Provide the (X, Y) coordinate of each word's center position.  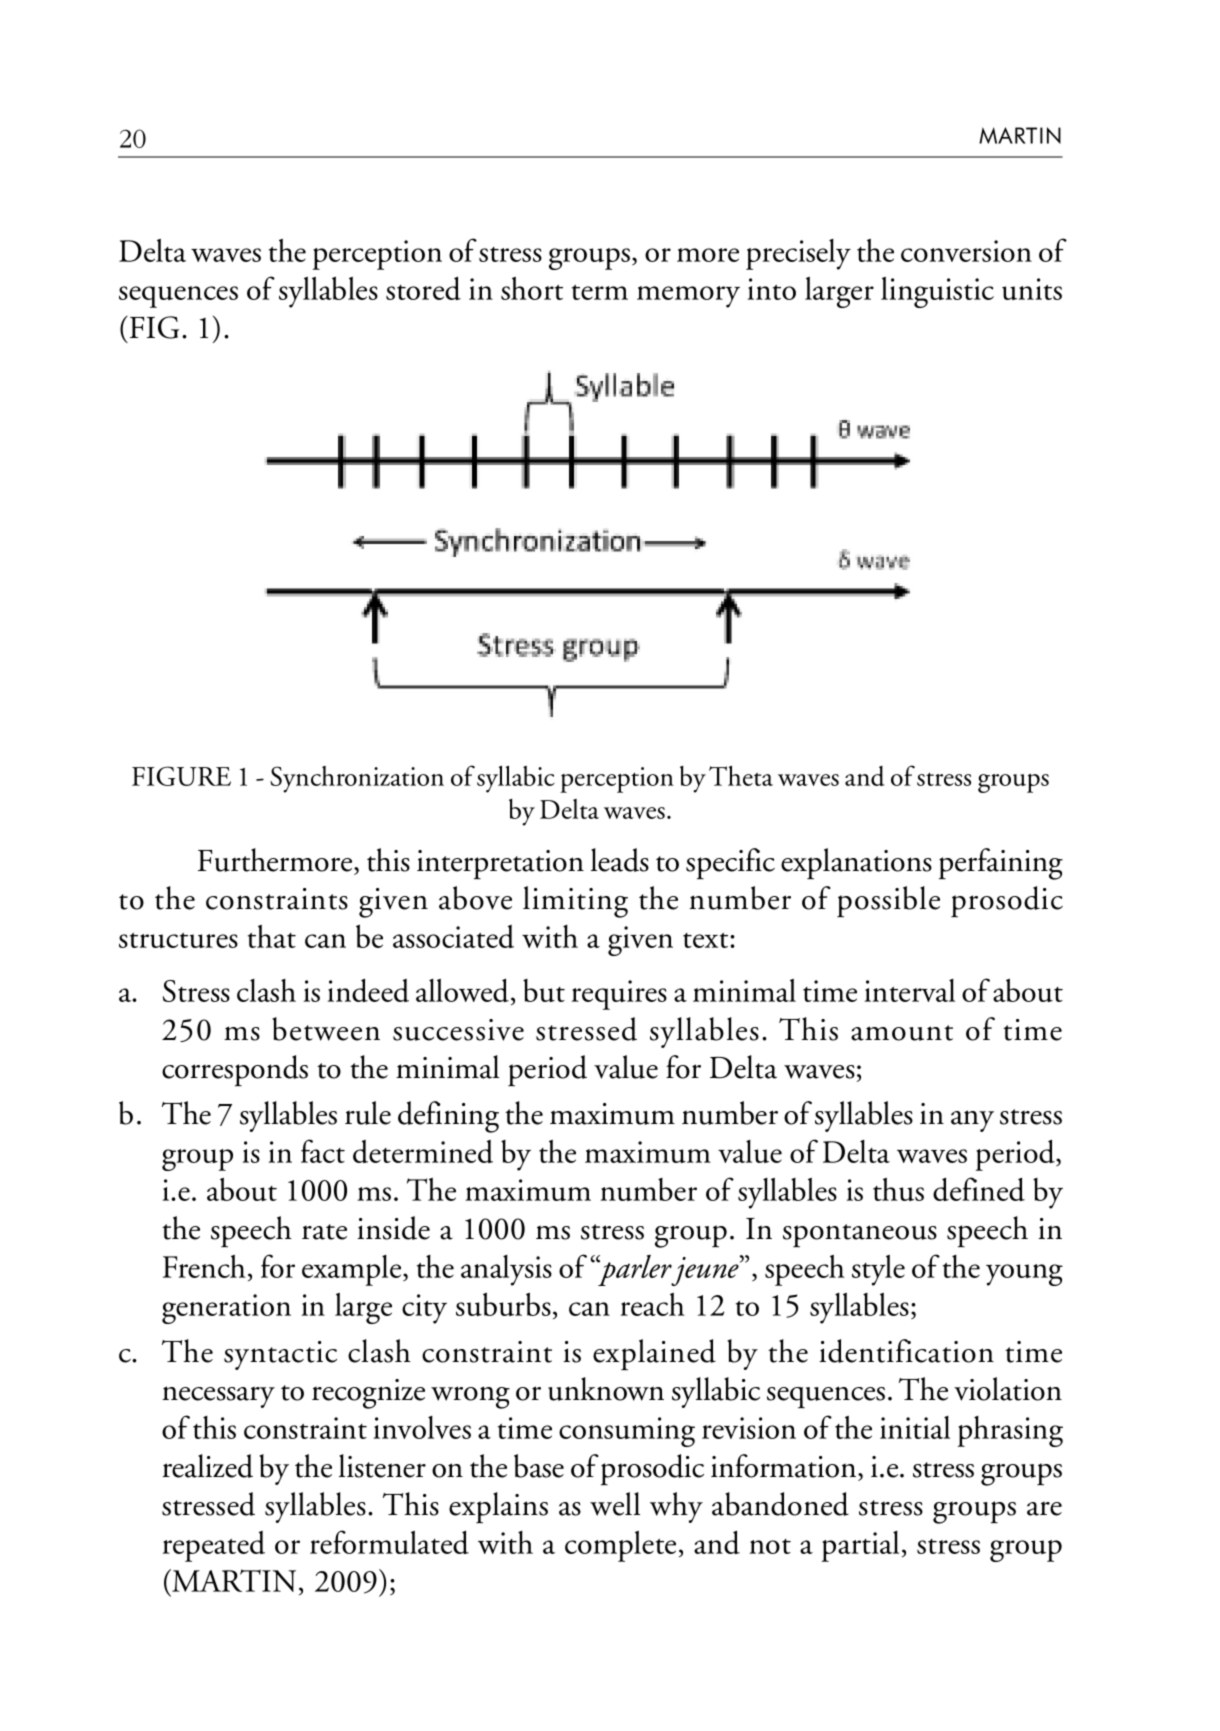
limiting (575, 902)
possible (888, 902)
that (272, 936)
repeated (214, 1546)
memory (688, 297)
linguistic (937, 292)
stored (423, 288)
